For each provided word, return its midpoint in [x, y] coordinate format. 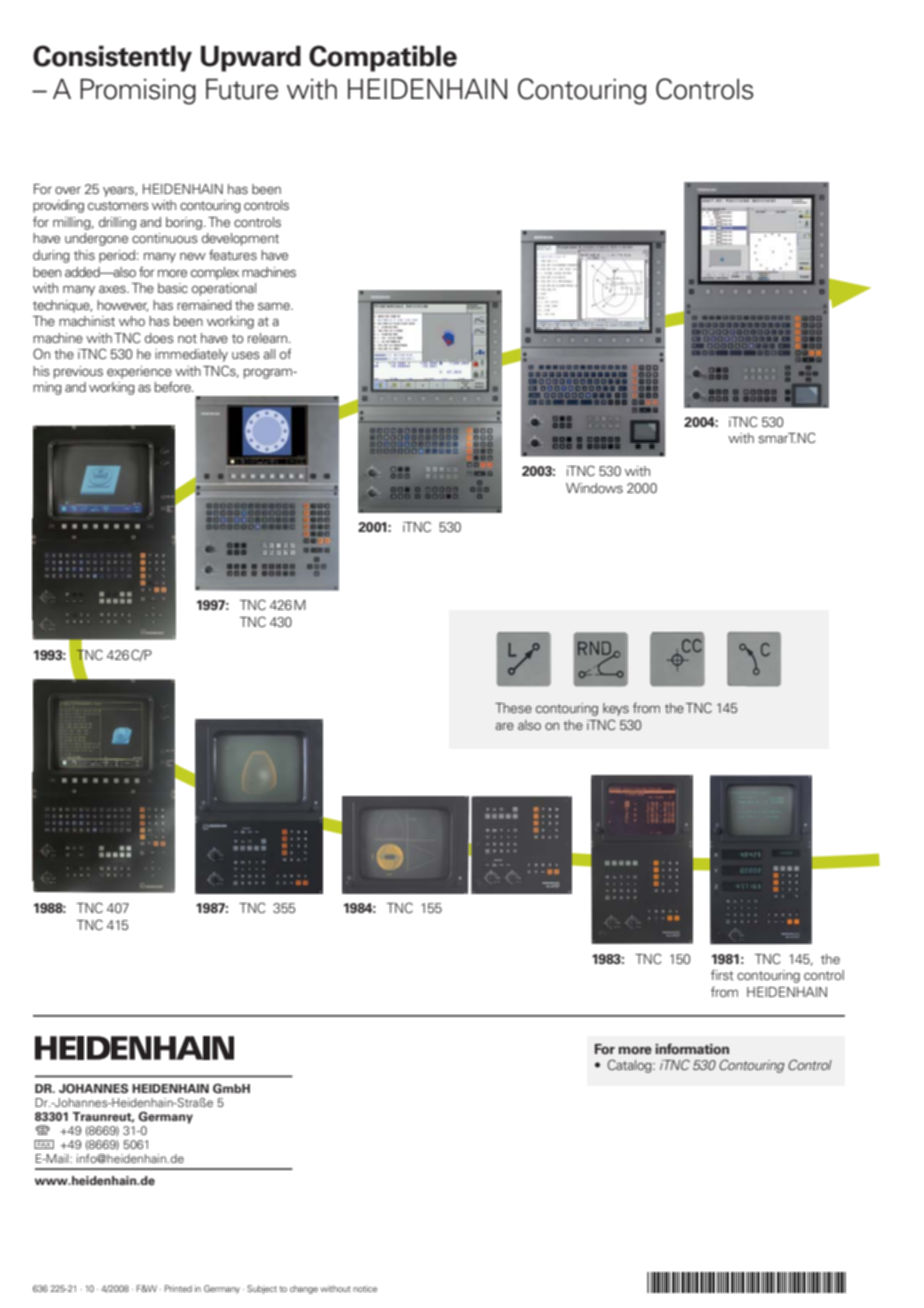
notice [365, 1288]
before [174, 386]
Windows [594, 488]
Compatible [383, 58]
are [505, 726]
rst [726, 975]
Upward [251, 58]
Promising [138, 91]
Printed [178, 1288]
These [513, 708]
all [269, 354]
